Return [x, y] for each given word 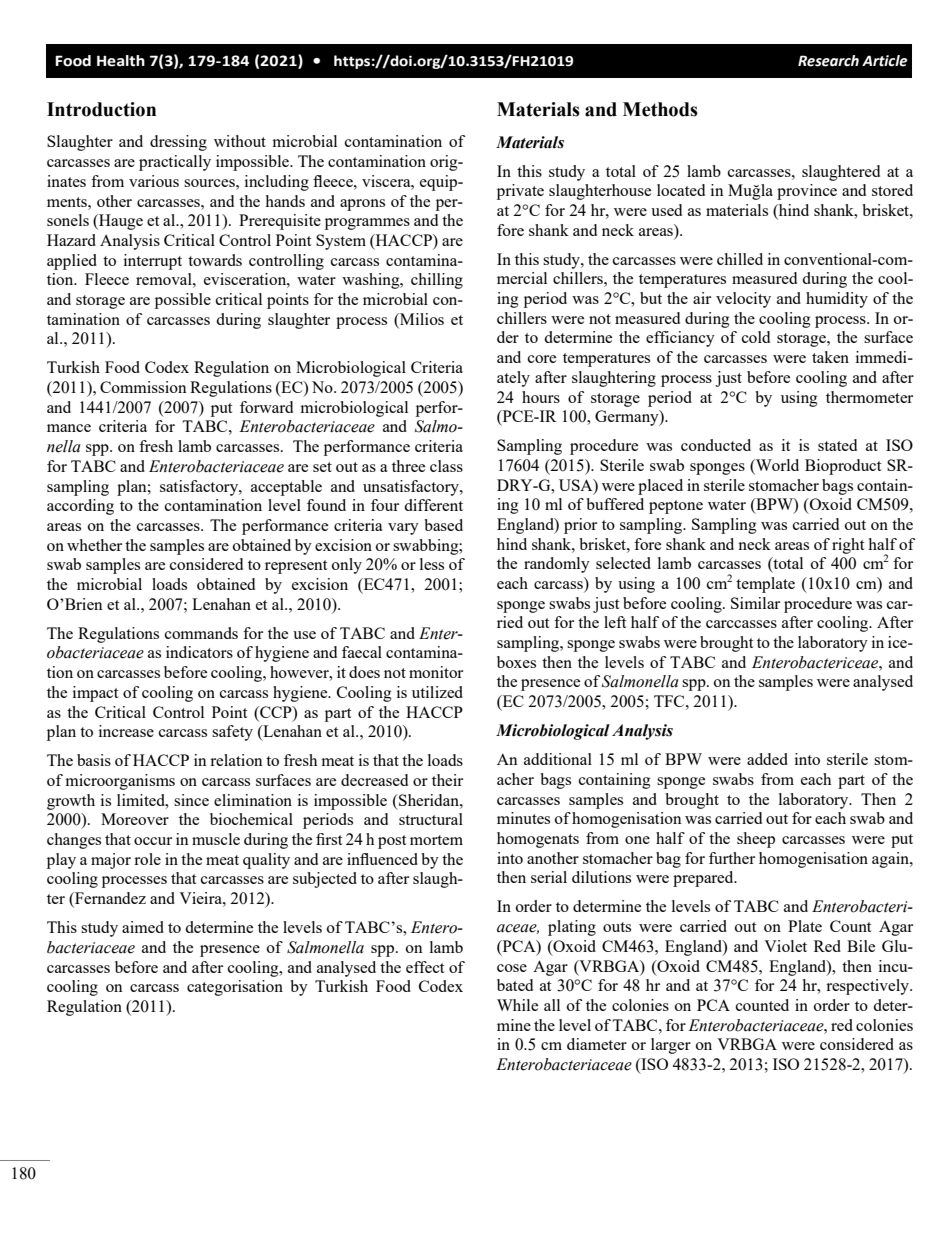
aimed [143, 927]
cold [756, 337]
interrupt [153, 262]
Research [828, 61]
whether [94, 545]
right [848, 546]
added [767, 759]
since [191, 800]
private [520, 192]
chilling [437, 281]
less [432, 564]
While [517, 1005]
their [447, 780]
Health [121, 61]
